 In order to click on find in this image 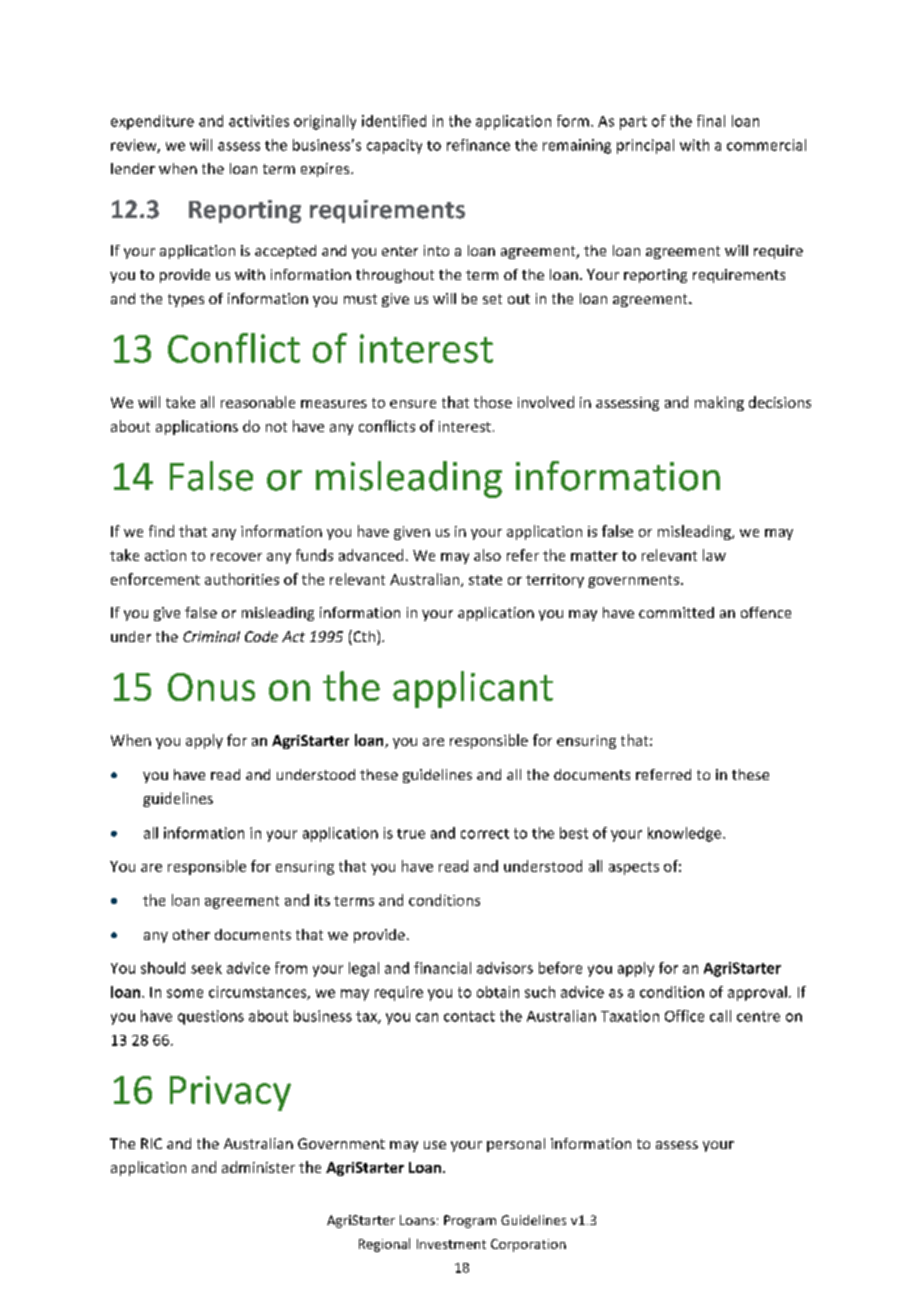, I will do `click(161, 531)`.
